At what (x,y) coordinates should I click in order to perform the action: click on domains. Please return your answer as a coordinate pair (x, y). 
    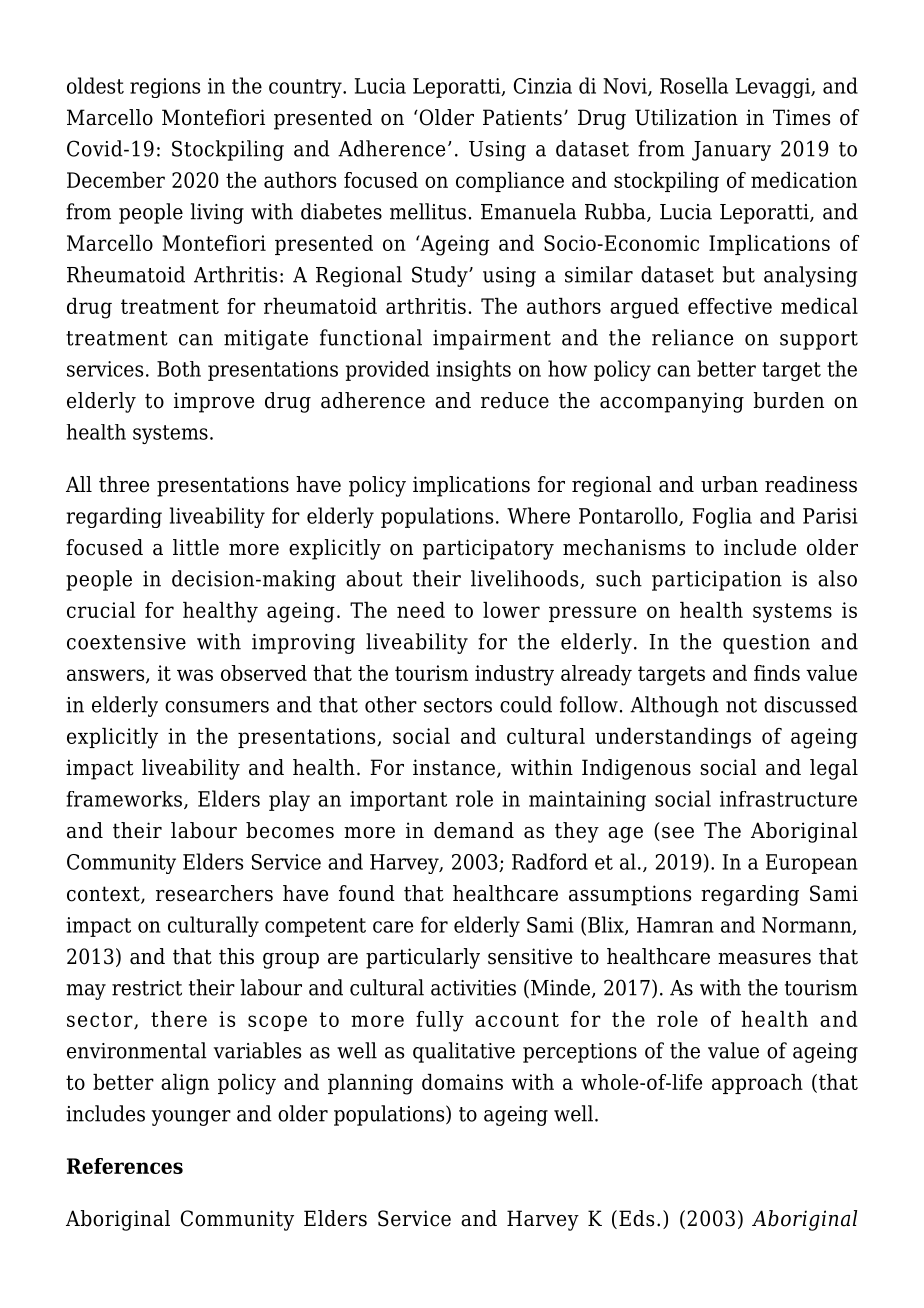
    Looking at the image, I should click on (462, 1082).
